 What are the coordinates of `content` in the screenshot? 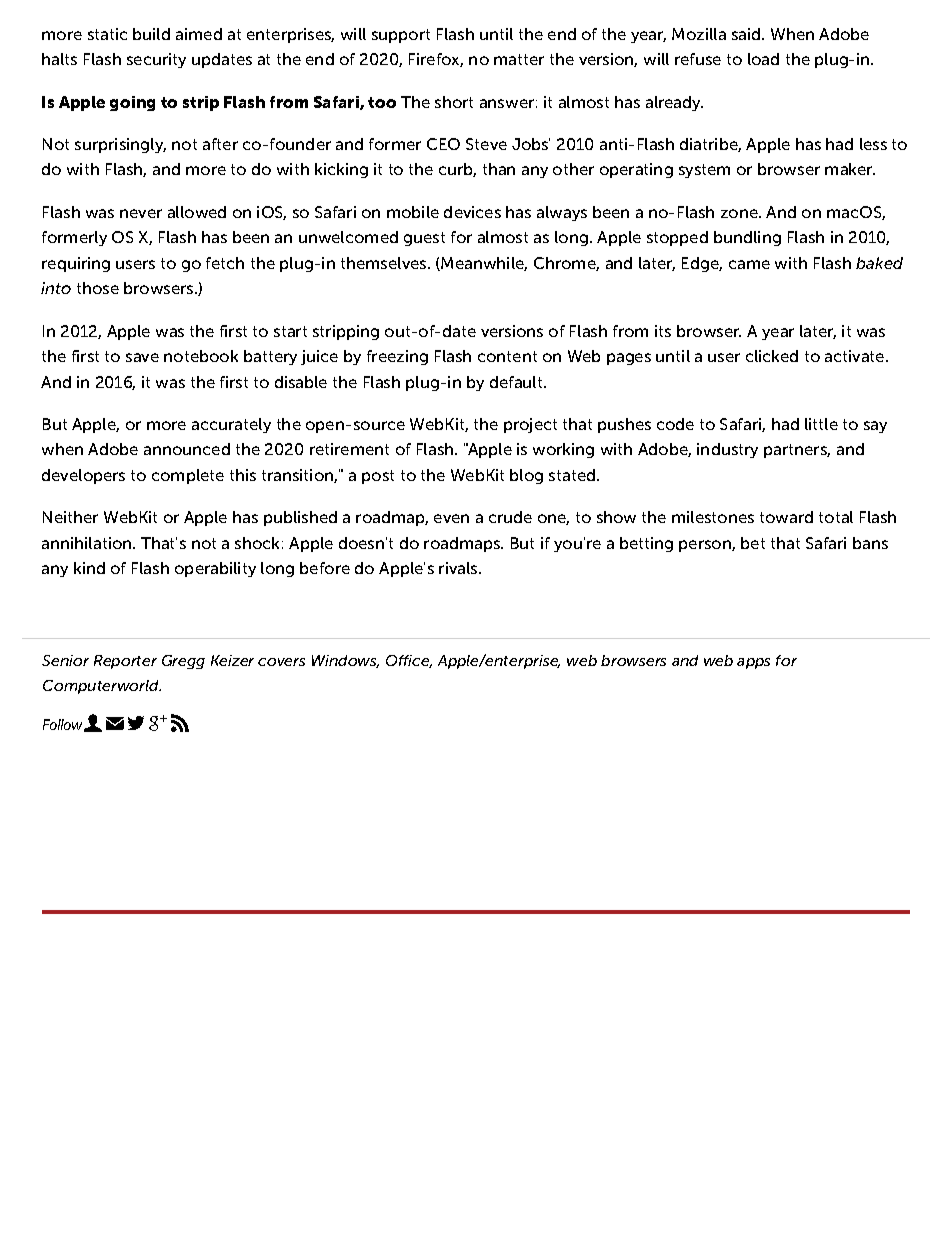 It's located at (507, 356).
